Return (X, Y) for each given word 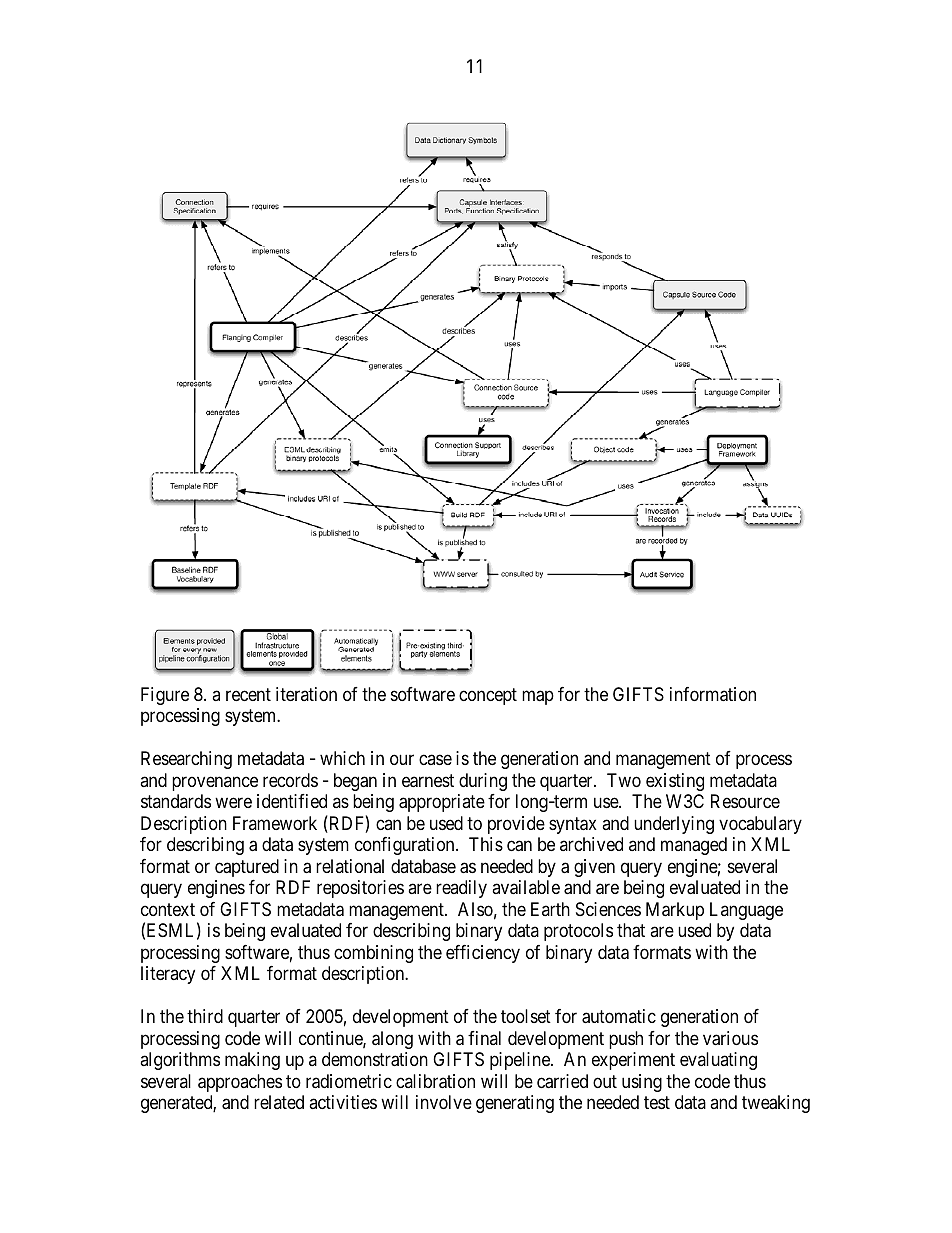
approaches (240, 1083)
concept (488, 696)
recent (248, 694)
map (538, 697)
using (642, 1083)
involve (444, 1102)
